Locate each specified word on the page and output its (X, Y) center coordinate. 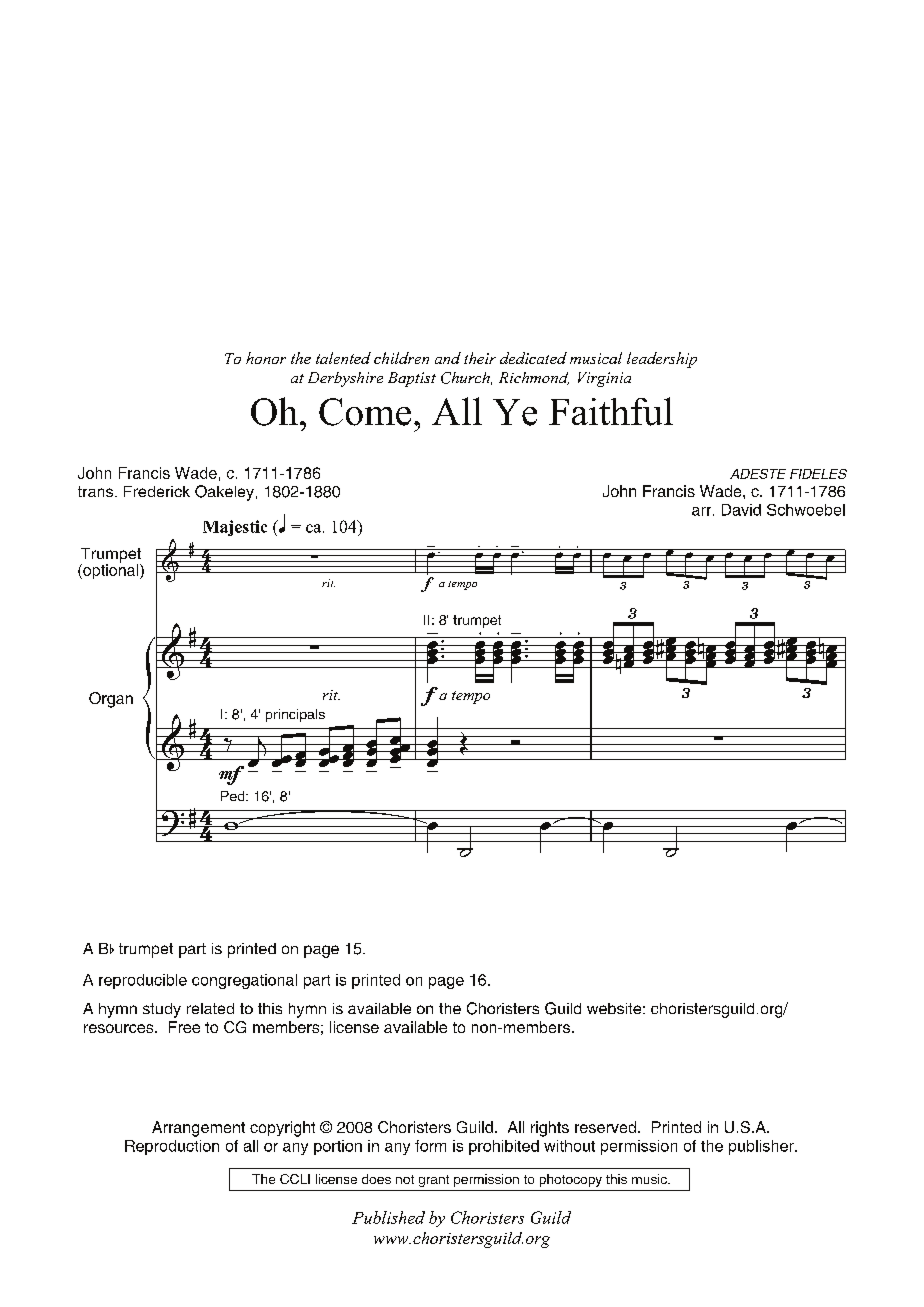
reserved (607, 1127)
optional (111, 570)
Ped (234, 796)
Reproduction (172, 1147)
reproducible (143, 981)
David (741, 510)
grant (434, 1181)
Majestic (235, 528)
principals (295, 715)
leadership (662, 360)
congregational (244, 981)
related (210, 1008)
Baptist (412, 379)
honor (266, 358)
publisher (762, 1147)
